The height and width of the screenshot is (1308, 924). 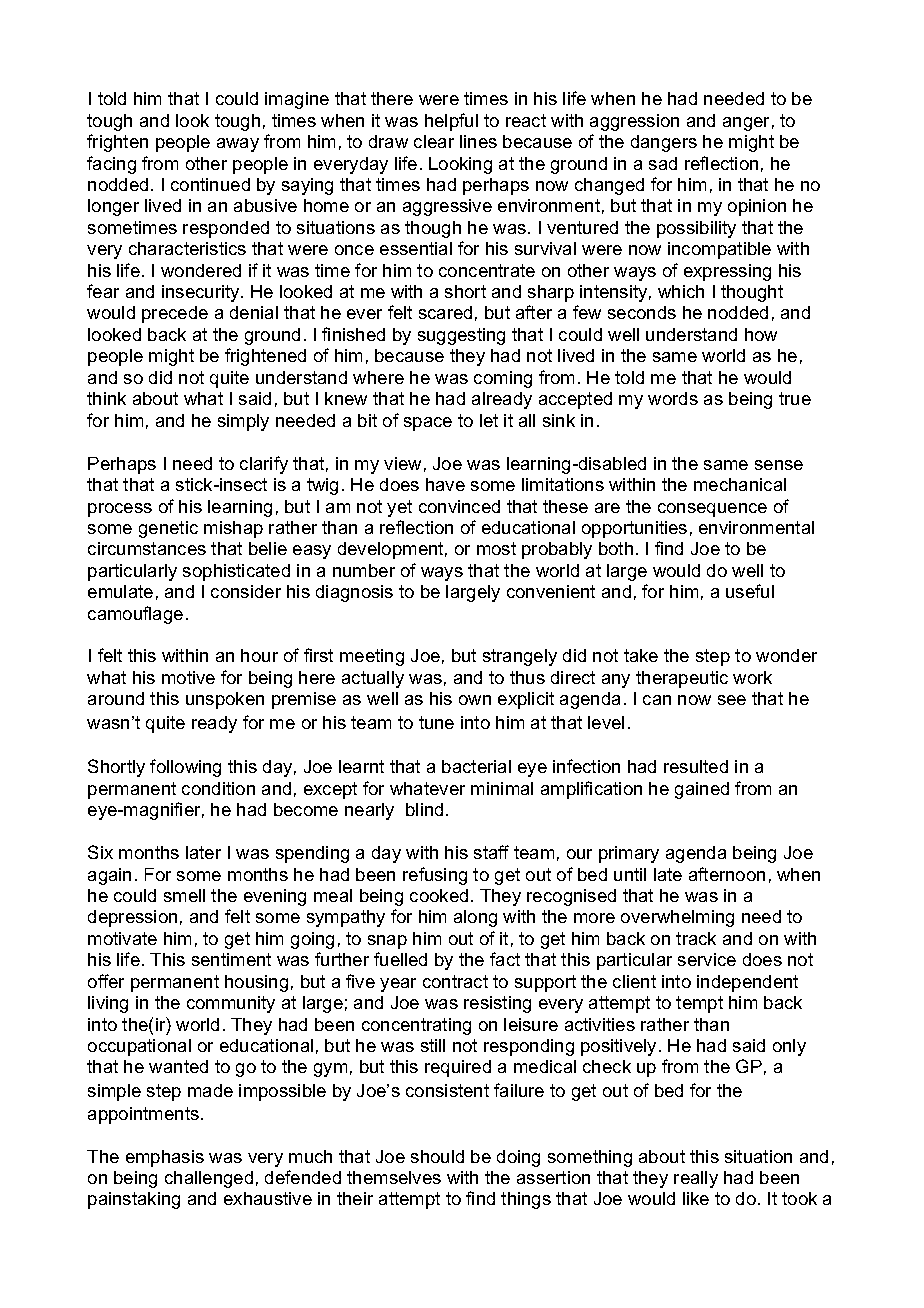 I want to click on motive, so click(x=188, y=677).
